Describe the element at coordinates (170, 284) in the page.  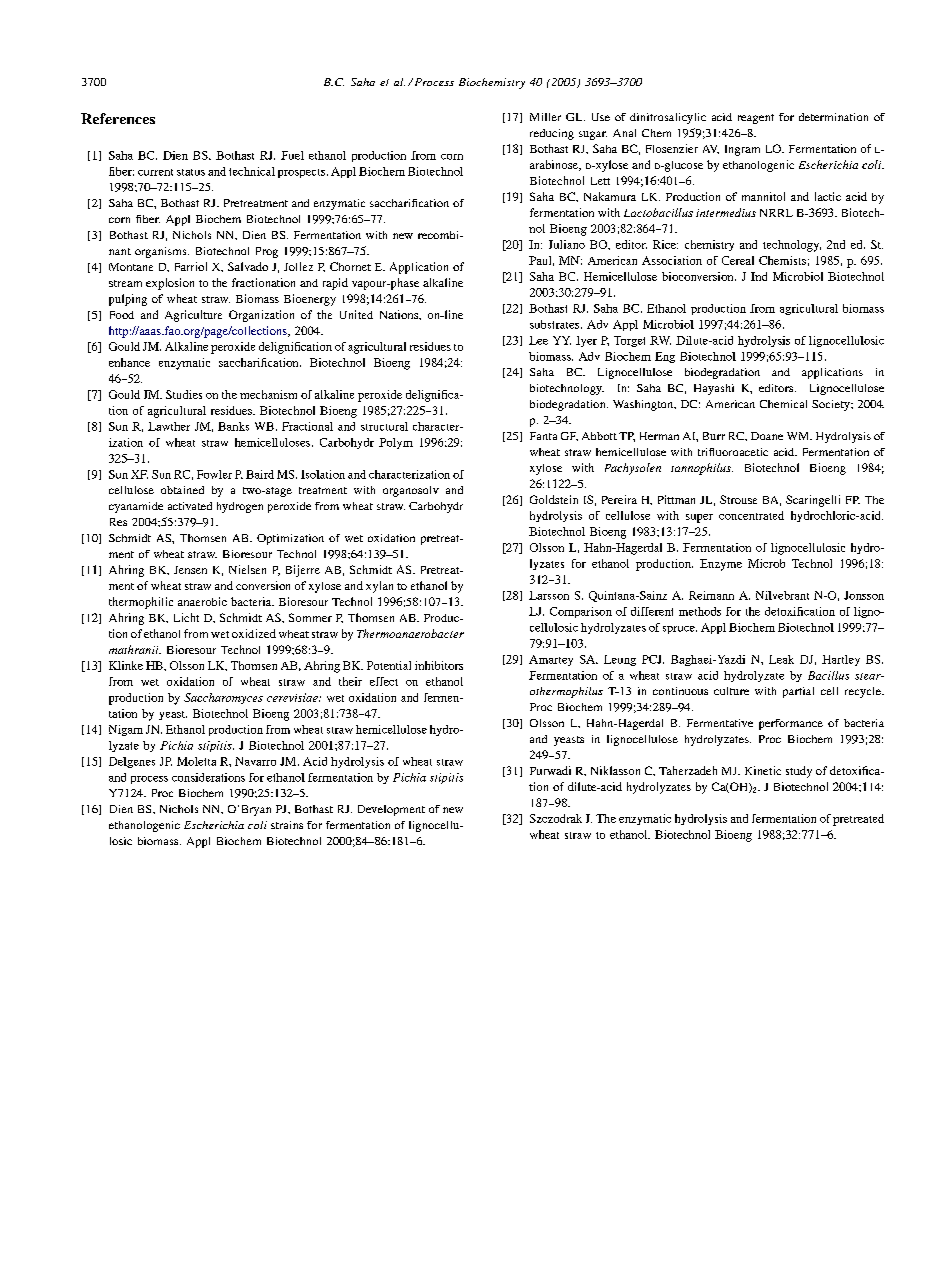
I see `explosion` at that location.
